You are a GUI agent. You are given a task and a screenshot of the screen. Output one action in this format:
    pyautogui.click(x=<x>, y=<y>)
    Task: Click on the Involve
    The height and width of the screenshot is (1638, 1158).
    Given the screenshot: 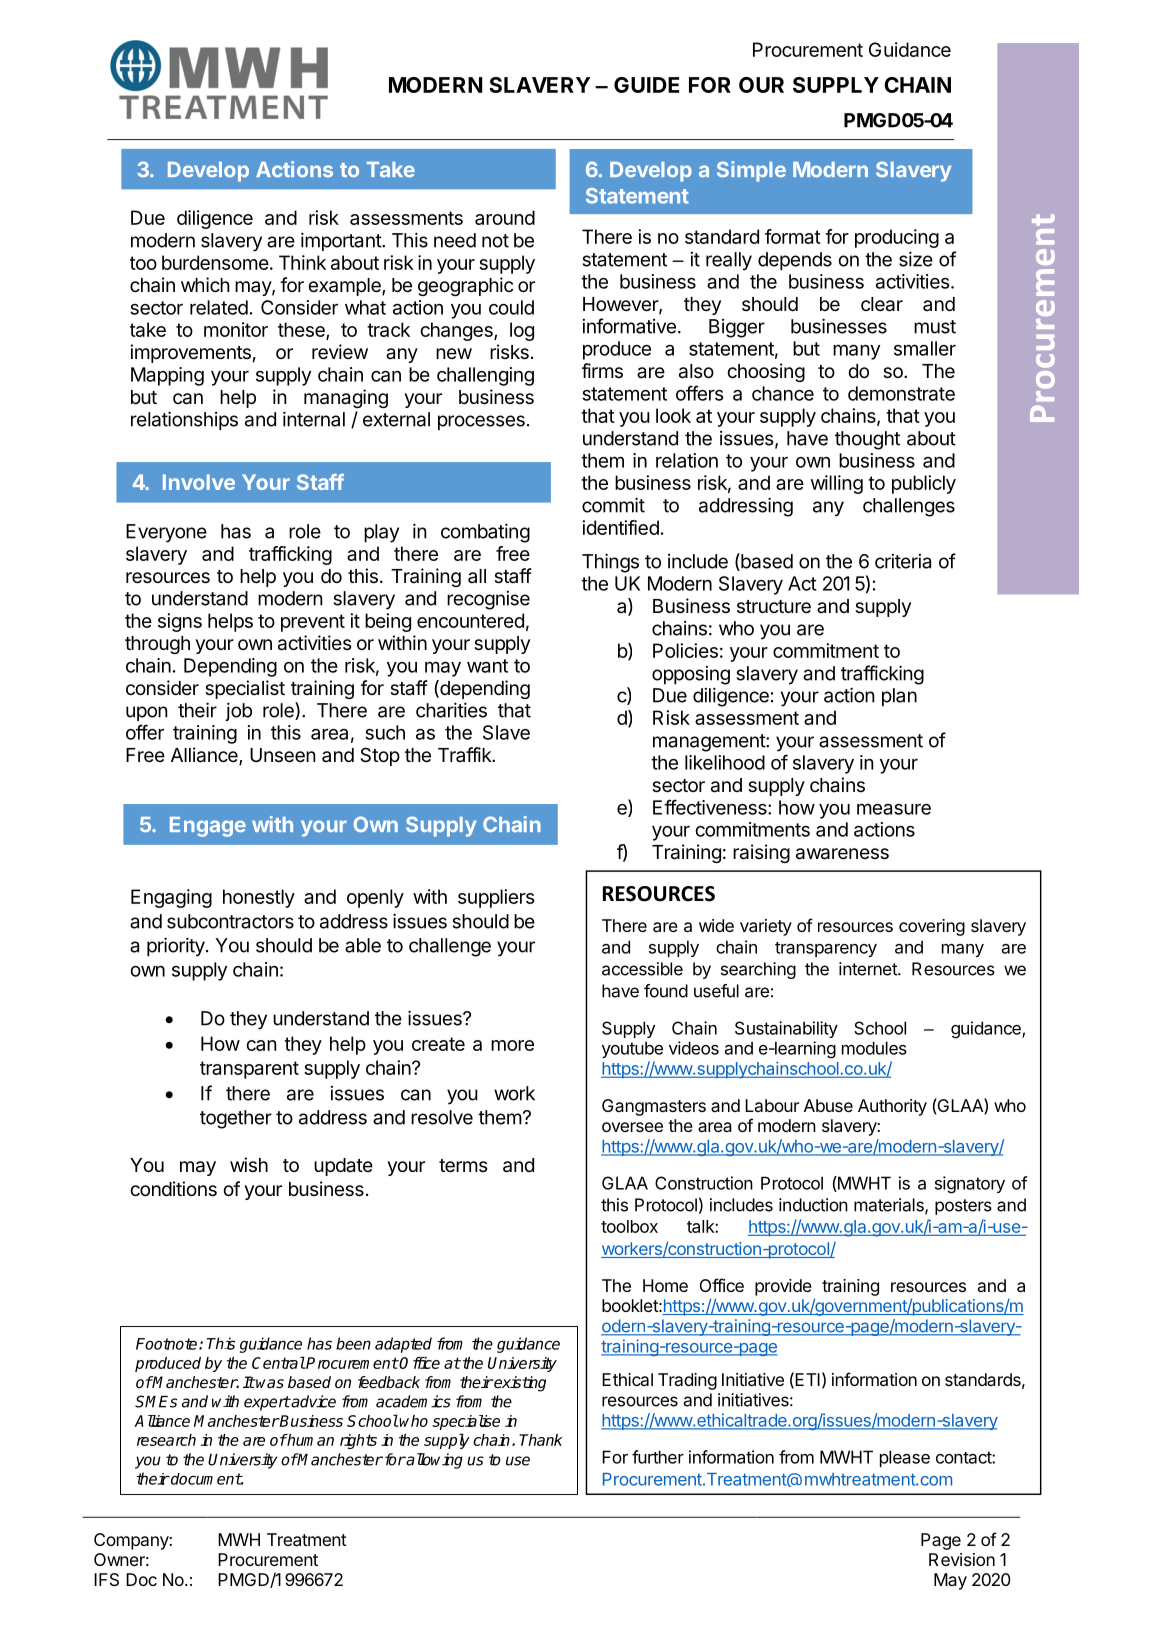 What is the action you would take?
    pyautogui.click(x=199, y=482)
